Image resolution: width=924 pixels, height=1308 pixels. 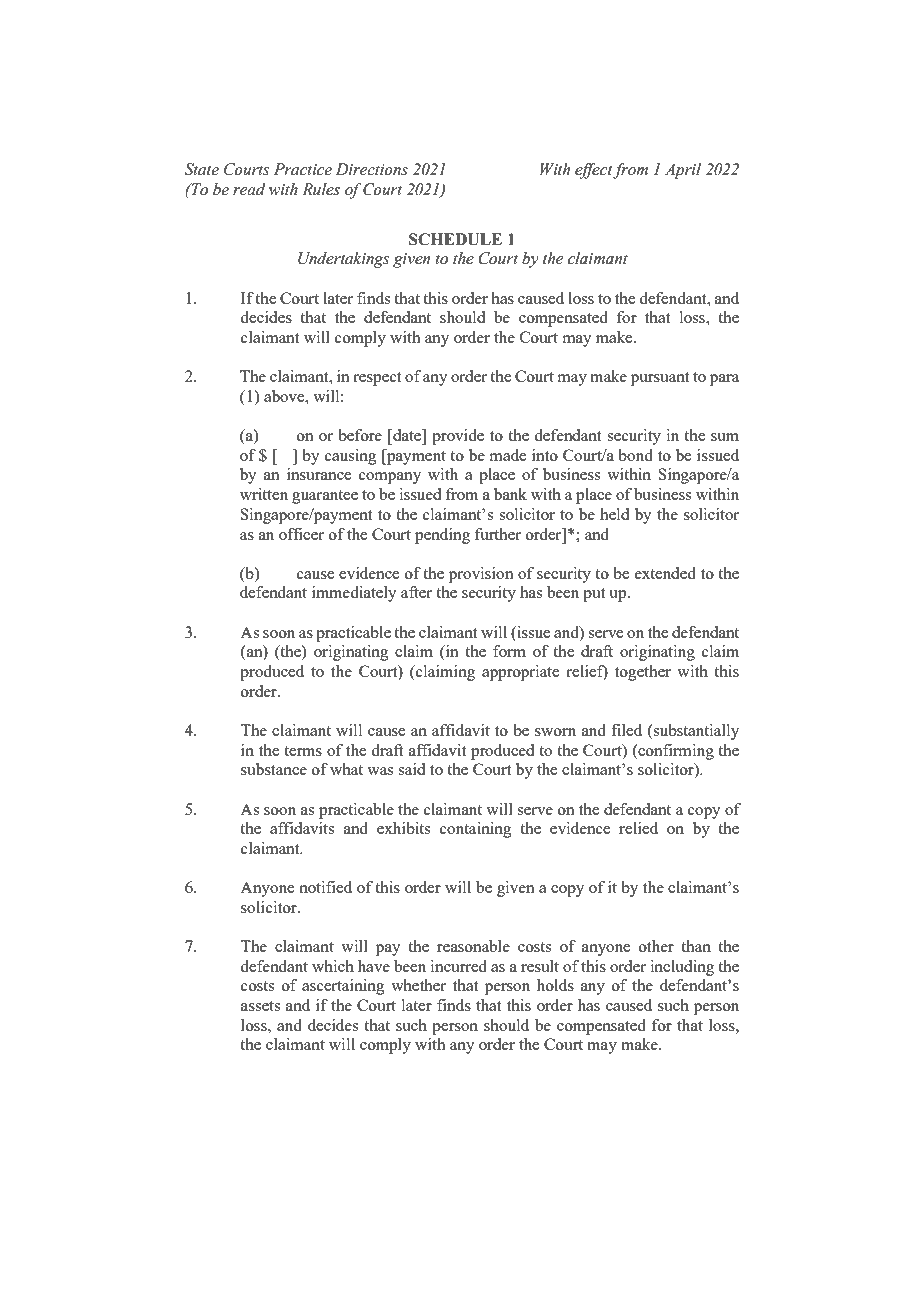 What do you see at coordinates (665, 573) in the document?
I see `extended` at bounding box center [665, 573].
